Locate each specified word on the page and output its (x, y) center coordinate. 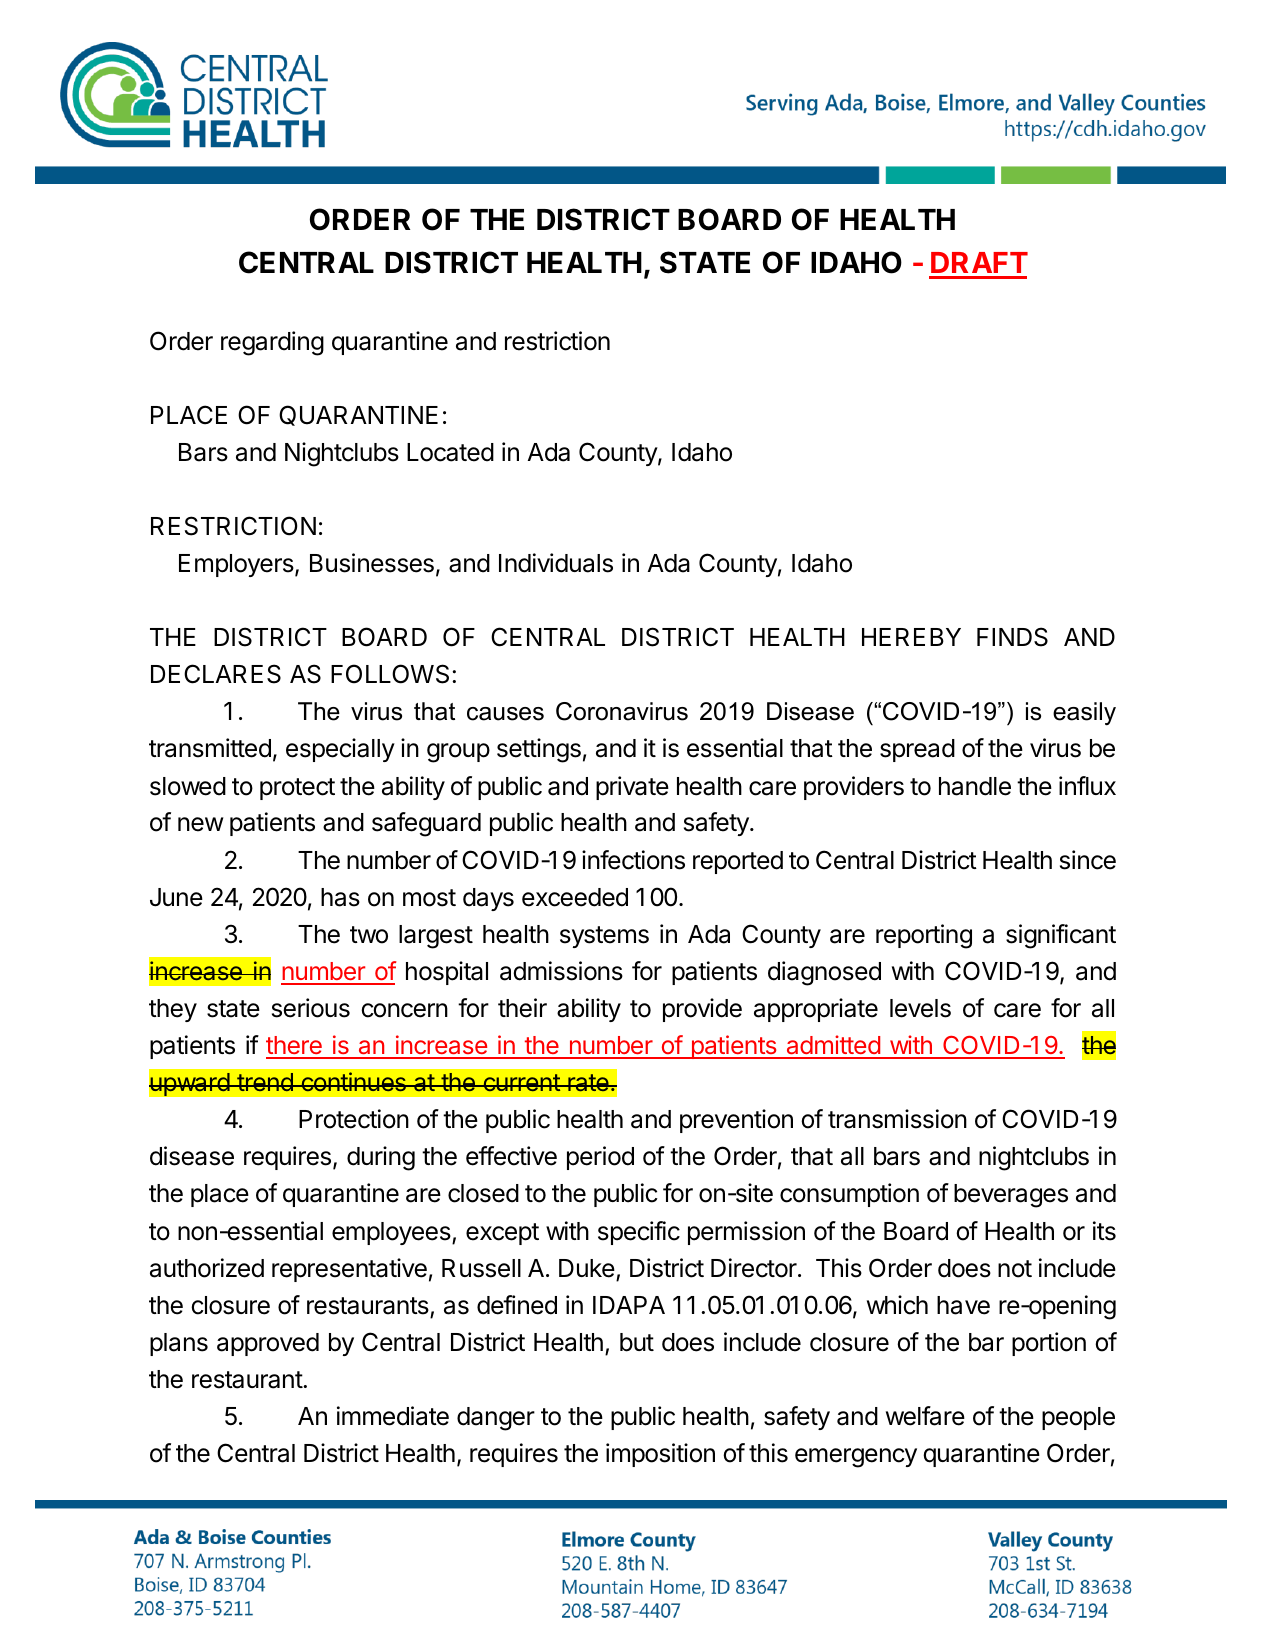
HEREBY (911, 637)
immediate (393, 1416)
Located (450, 452)
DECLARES (216, 674)
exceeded (575, 897)
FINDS (1012, 637)
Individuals (556, 563)
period (600, 1158)
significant (1061, 936)
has (340, 897)
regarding (272, 343)
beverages (1011, 1196)
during (381, 1158)
